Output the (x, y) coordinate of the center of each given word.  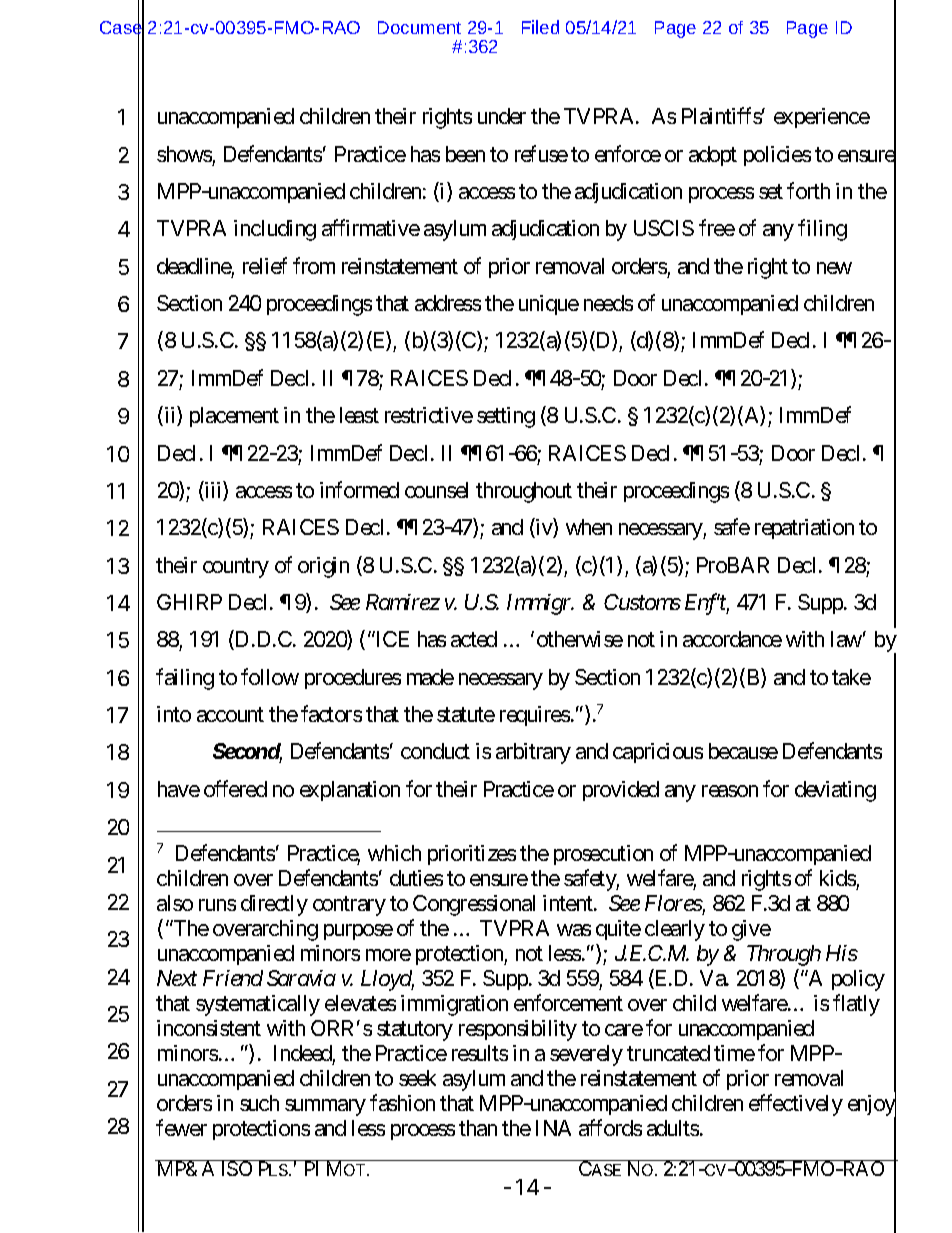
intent (569, 903)
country (236, 568)
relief (265, 265)
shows (184, 154)
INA (553, 1128)
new (834, 268)
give (751, 930)
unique (549, 305)
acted (474, 639)
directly (274, 905)
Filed (540, 27)
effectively (796, 1105)
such (259, 1103)
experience (822, 118)
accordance (732, 639)
